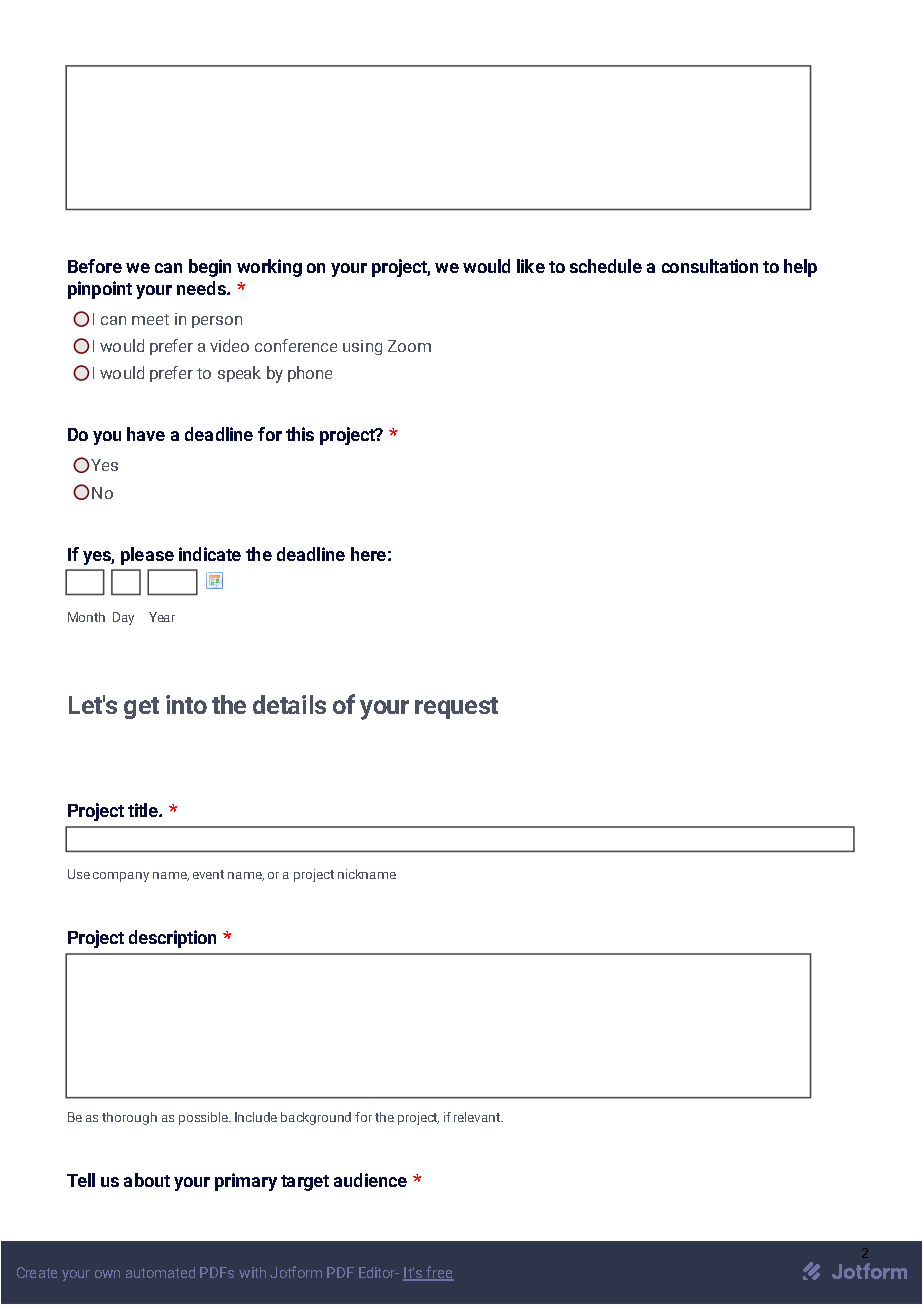  What do you see at coordinates (456, 708) in the image?
I see `request` at bounding box center [456, 708].
